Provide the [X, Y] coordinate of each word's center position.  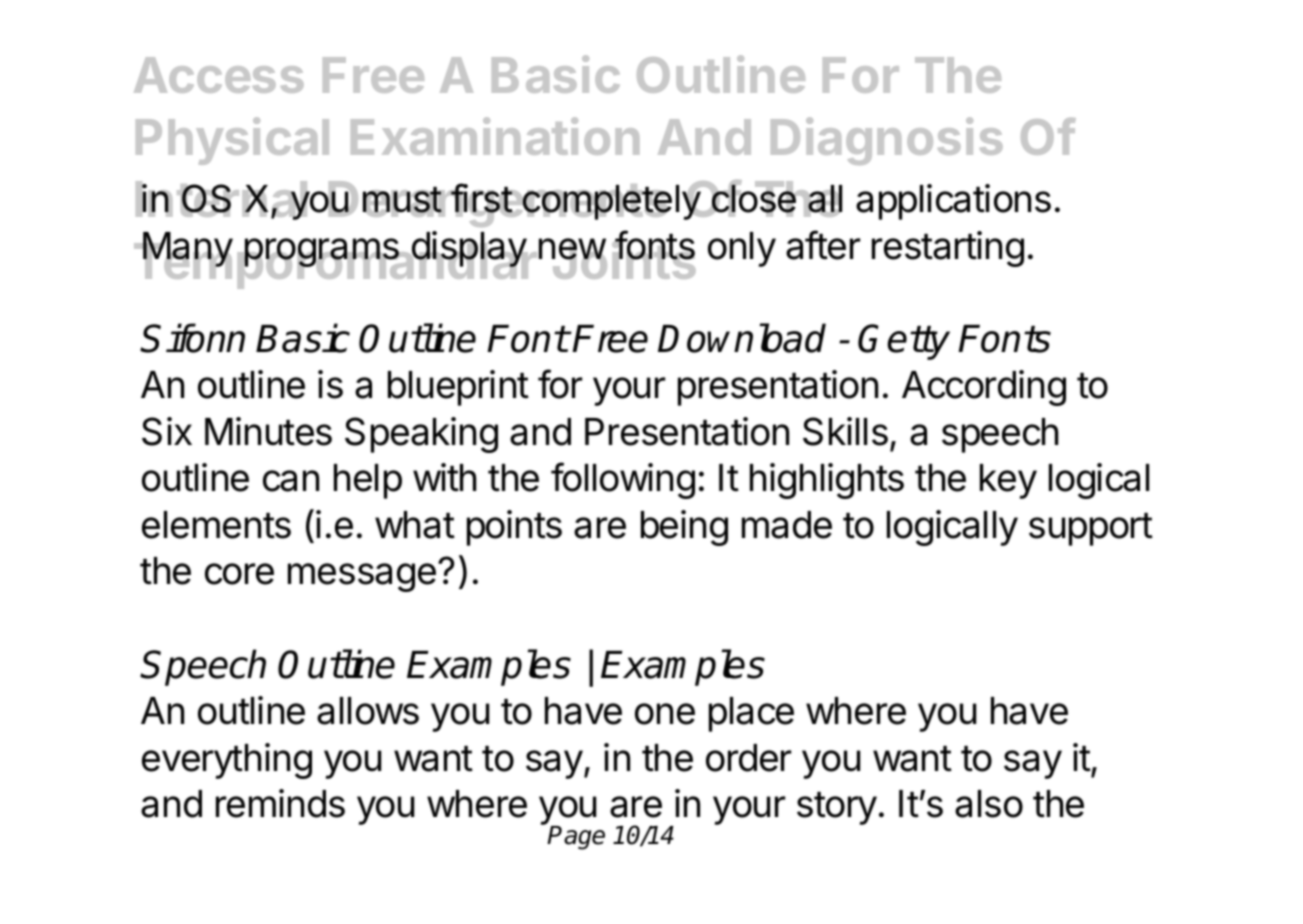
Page [576, 838]
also [989, 804]
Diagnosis [887, 141]
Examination [495, 136]
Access [219, 75]
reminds [280, 803]
